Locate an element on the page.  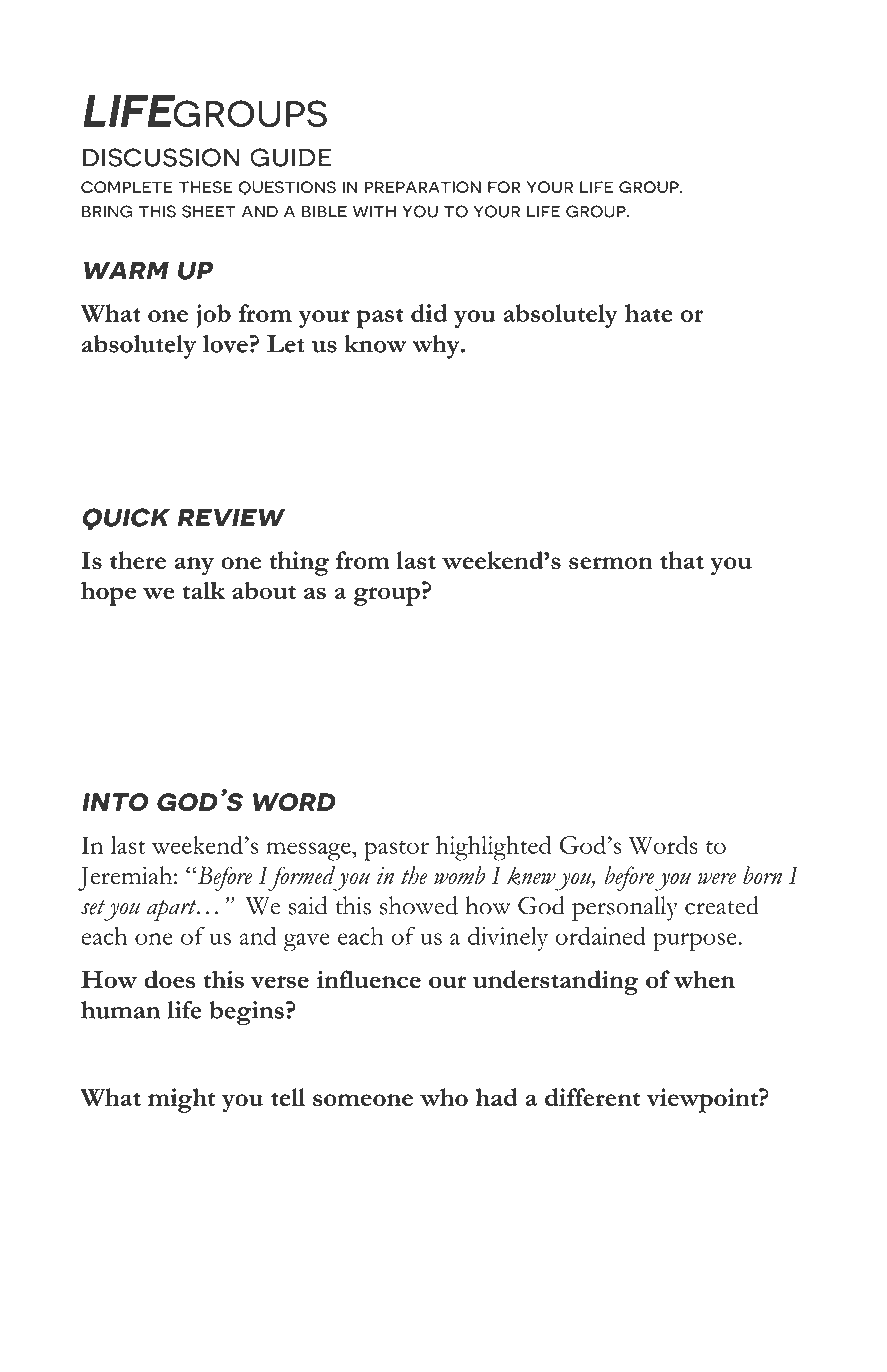
why is located at coordinates (437, 347).
